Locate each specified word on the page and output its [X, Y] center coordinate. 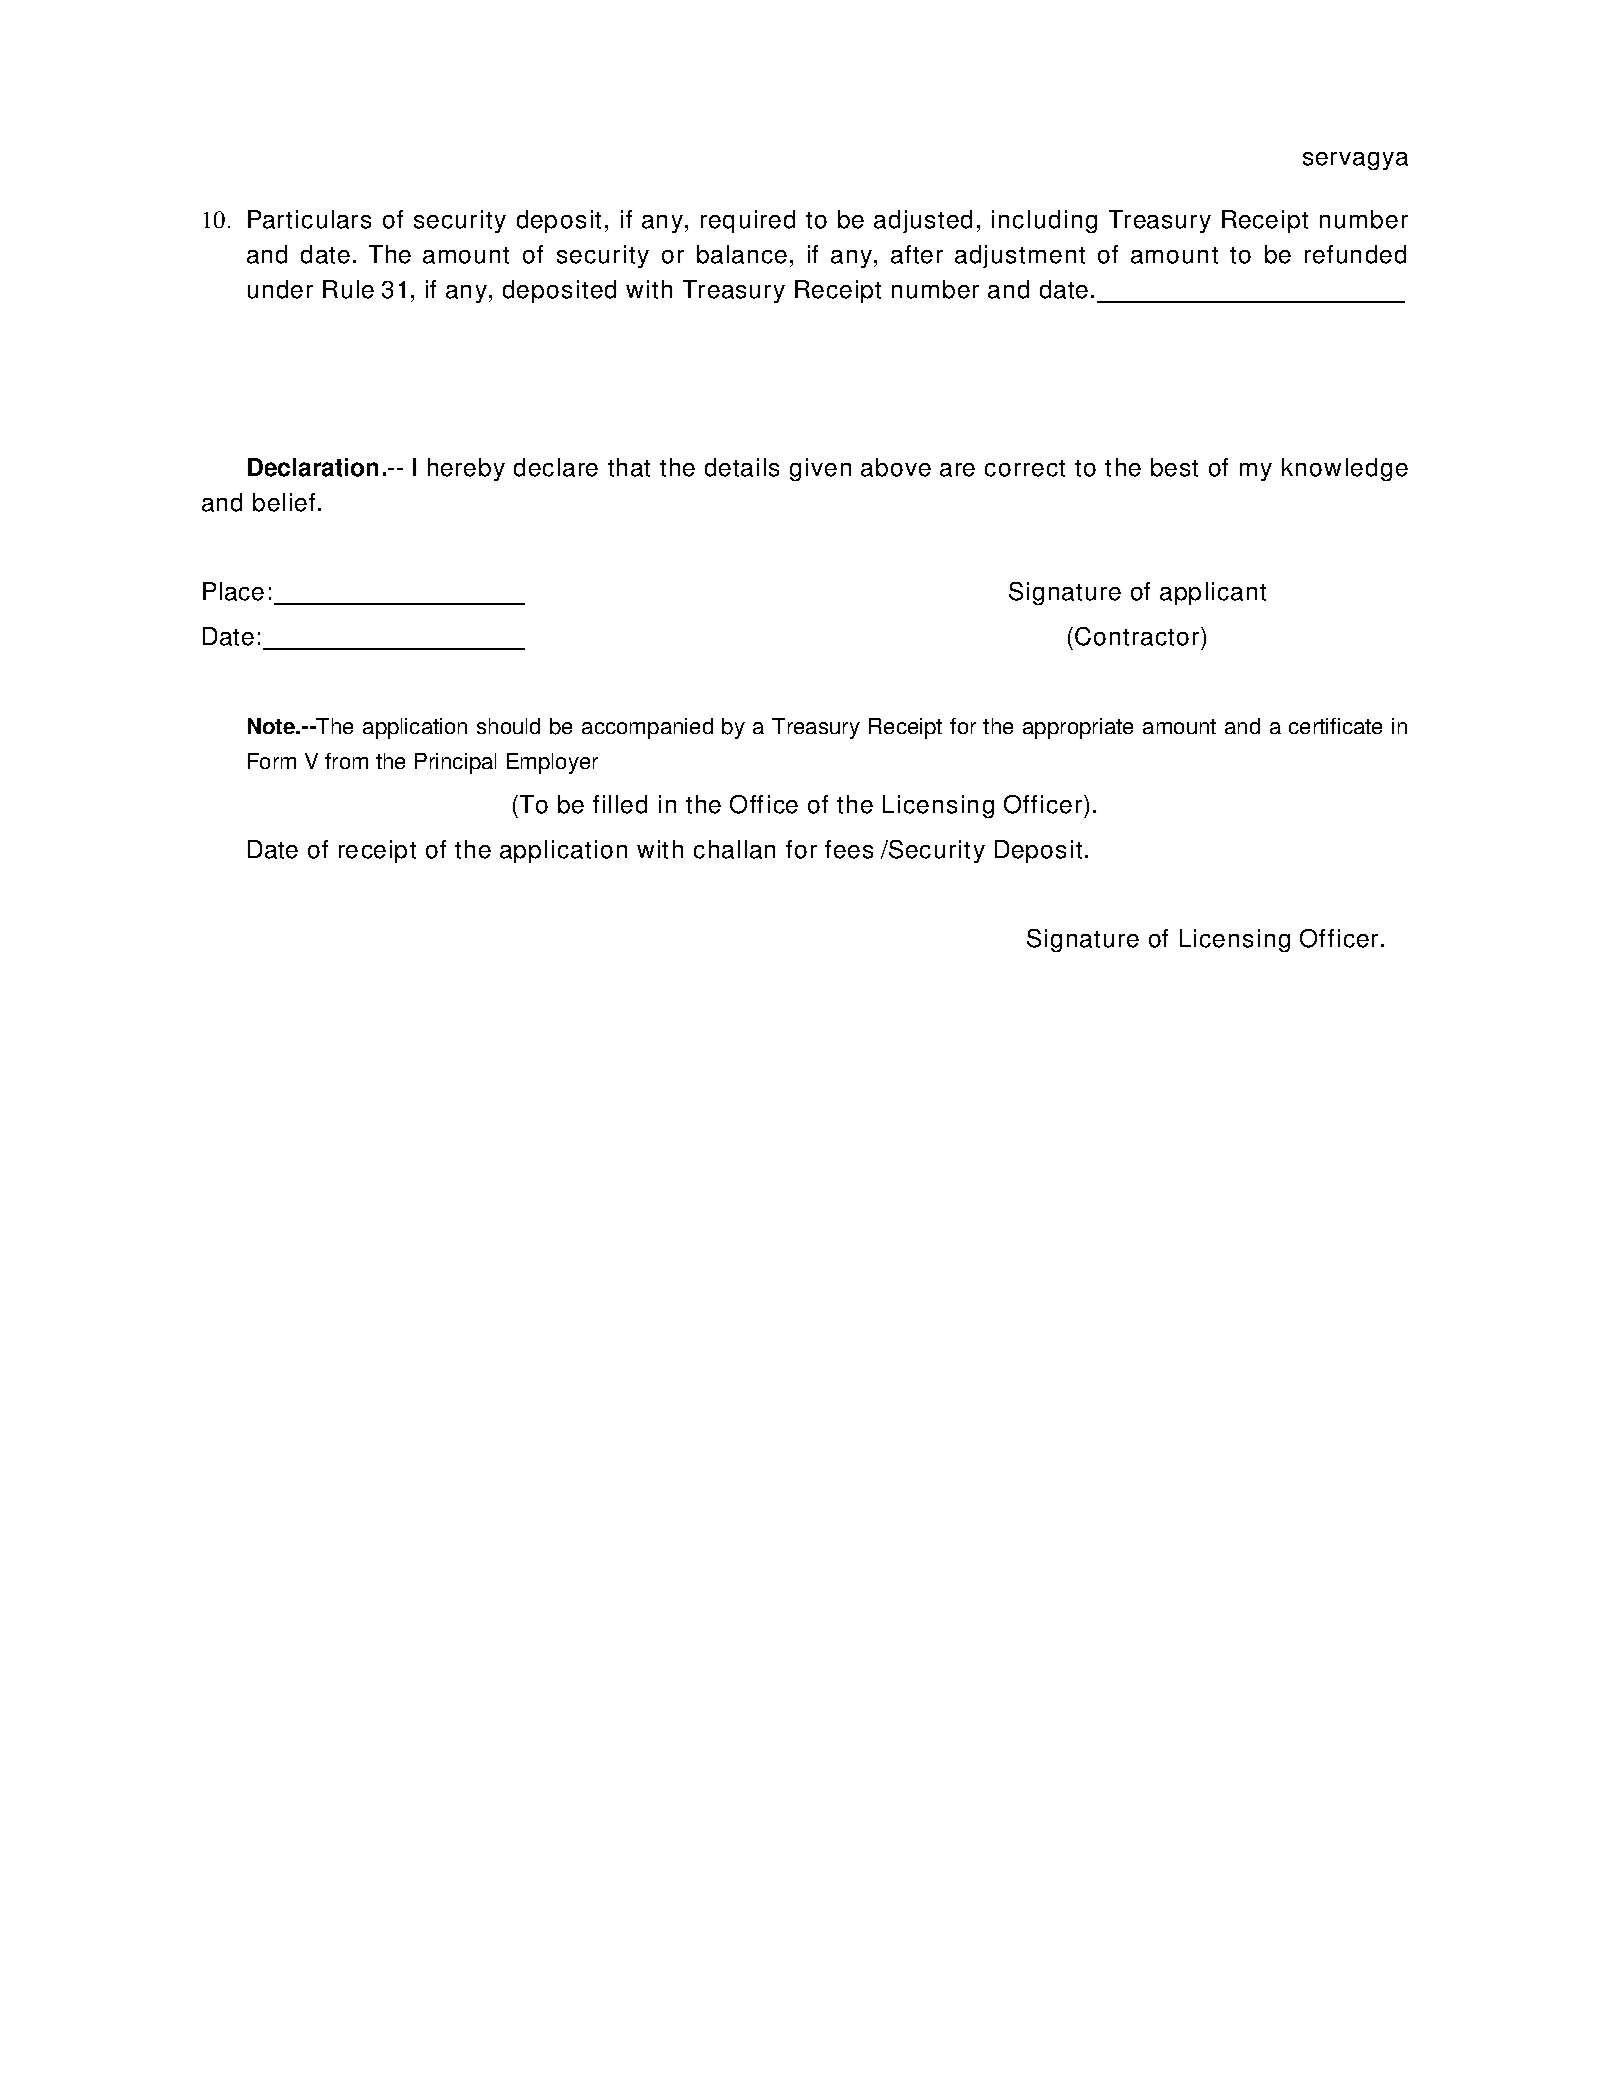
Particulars [309, 219]
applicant [1213, 593]
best [1174, 467]
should [508, 726]
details [742, 467]
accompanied [647, 728]
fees [849, 849]
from [346, 761]
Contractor [1138, 636]
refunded [1355, 254]
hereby [466, 469]
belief [284, 502]
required [748, 221]
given [820, 469]
